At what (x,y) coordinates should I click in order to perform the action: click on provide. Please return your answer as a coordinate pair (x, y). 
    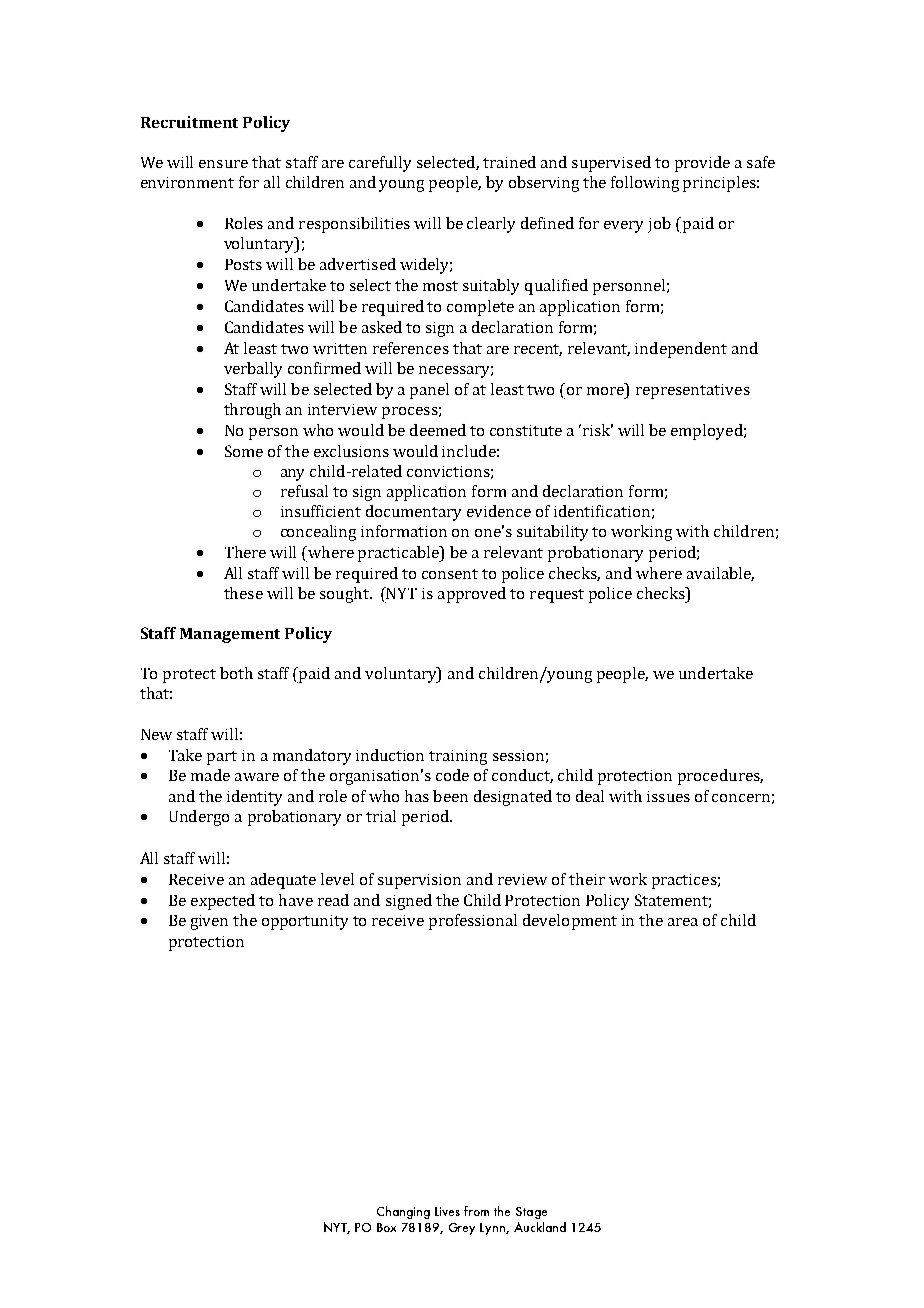
    Looking at the image, I should click on (702, 164).
